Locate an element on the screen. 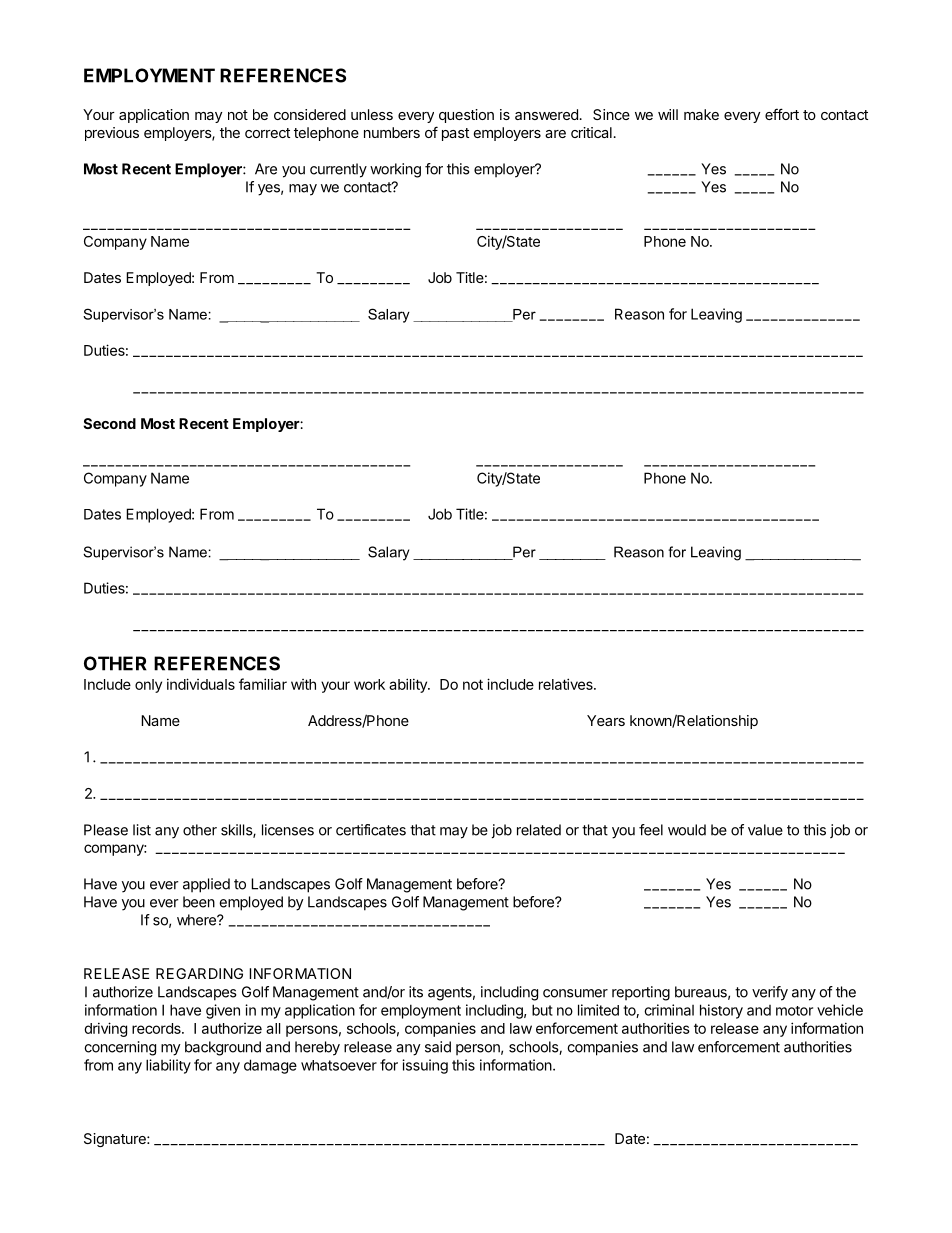 The image size is (952, 1233). make is located at coordinates (701, 114).
